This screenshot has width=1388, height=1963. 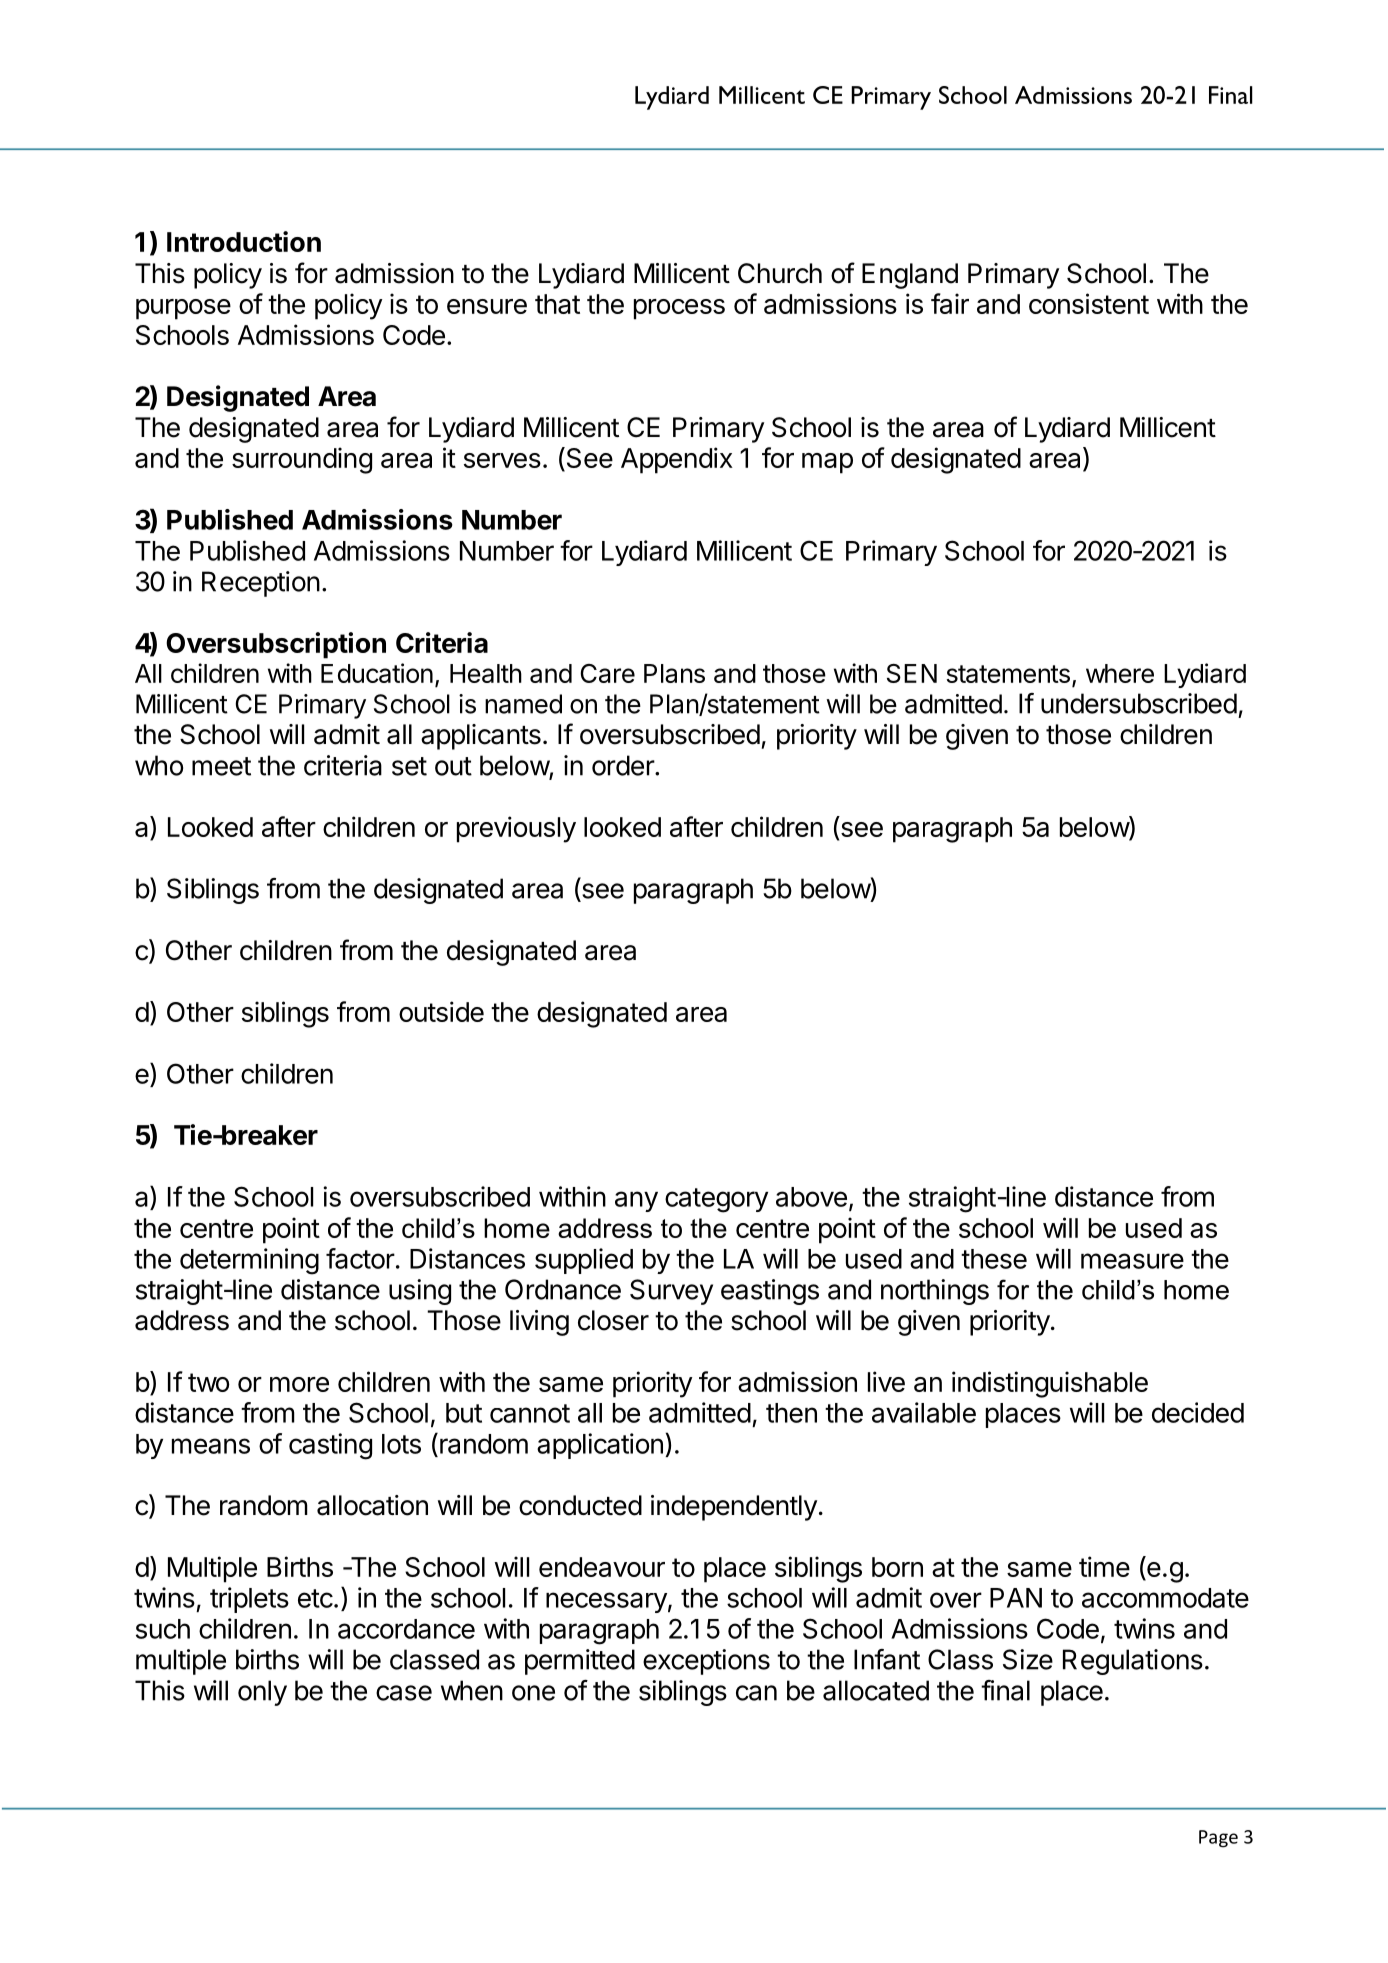 I want to click on process, so click(x=679, y=309).
